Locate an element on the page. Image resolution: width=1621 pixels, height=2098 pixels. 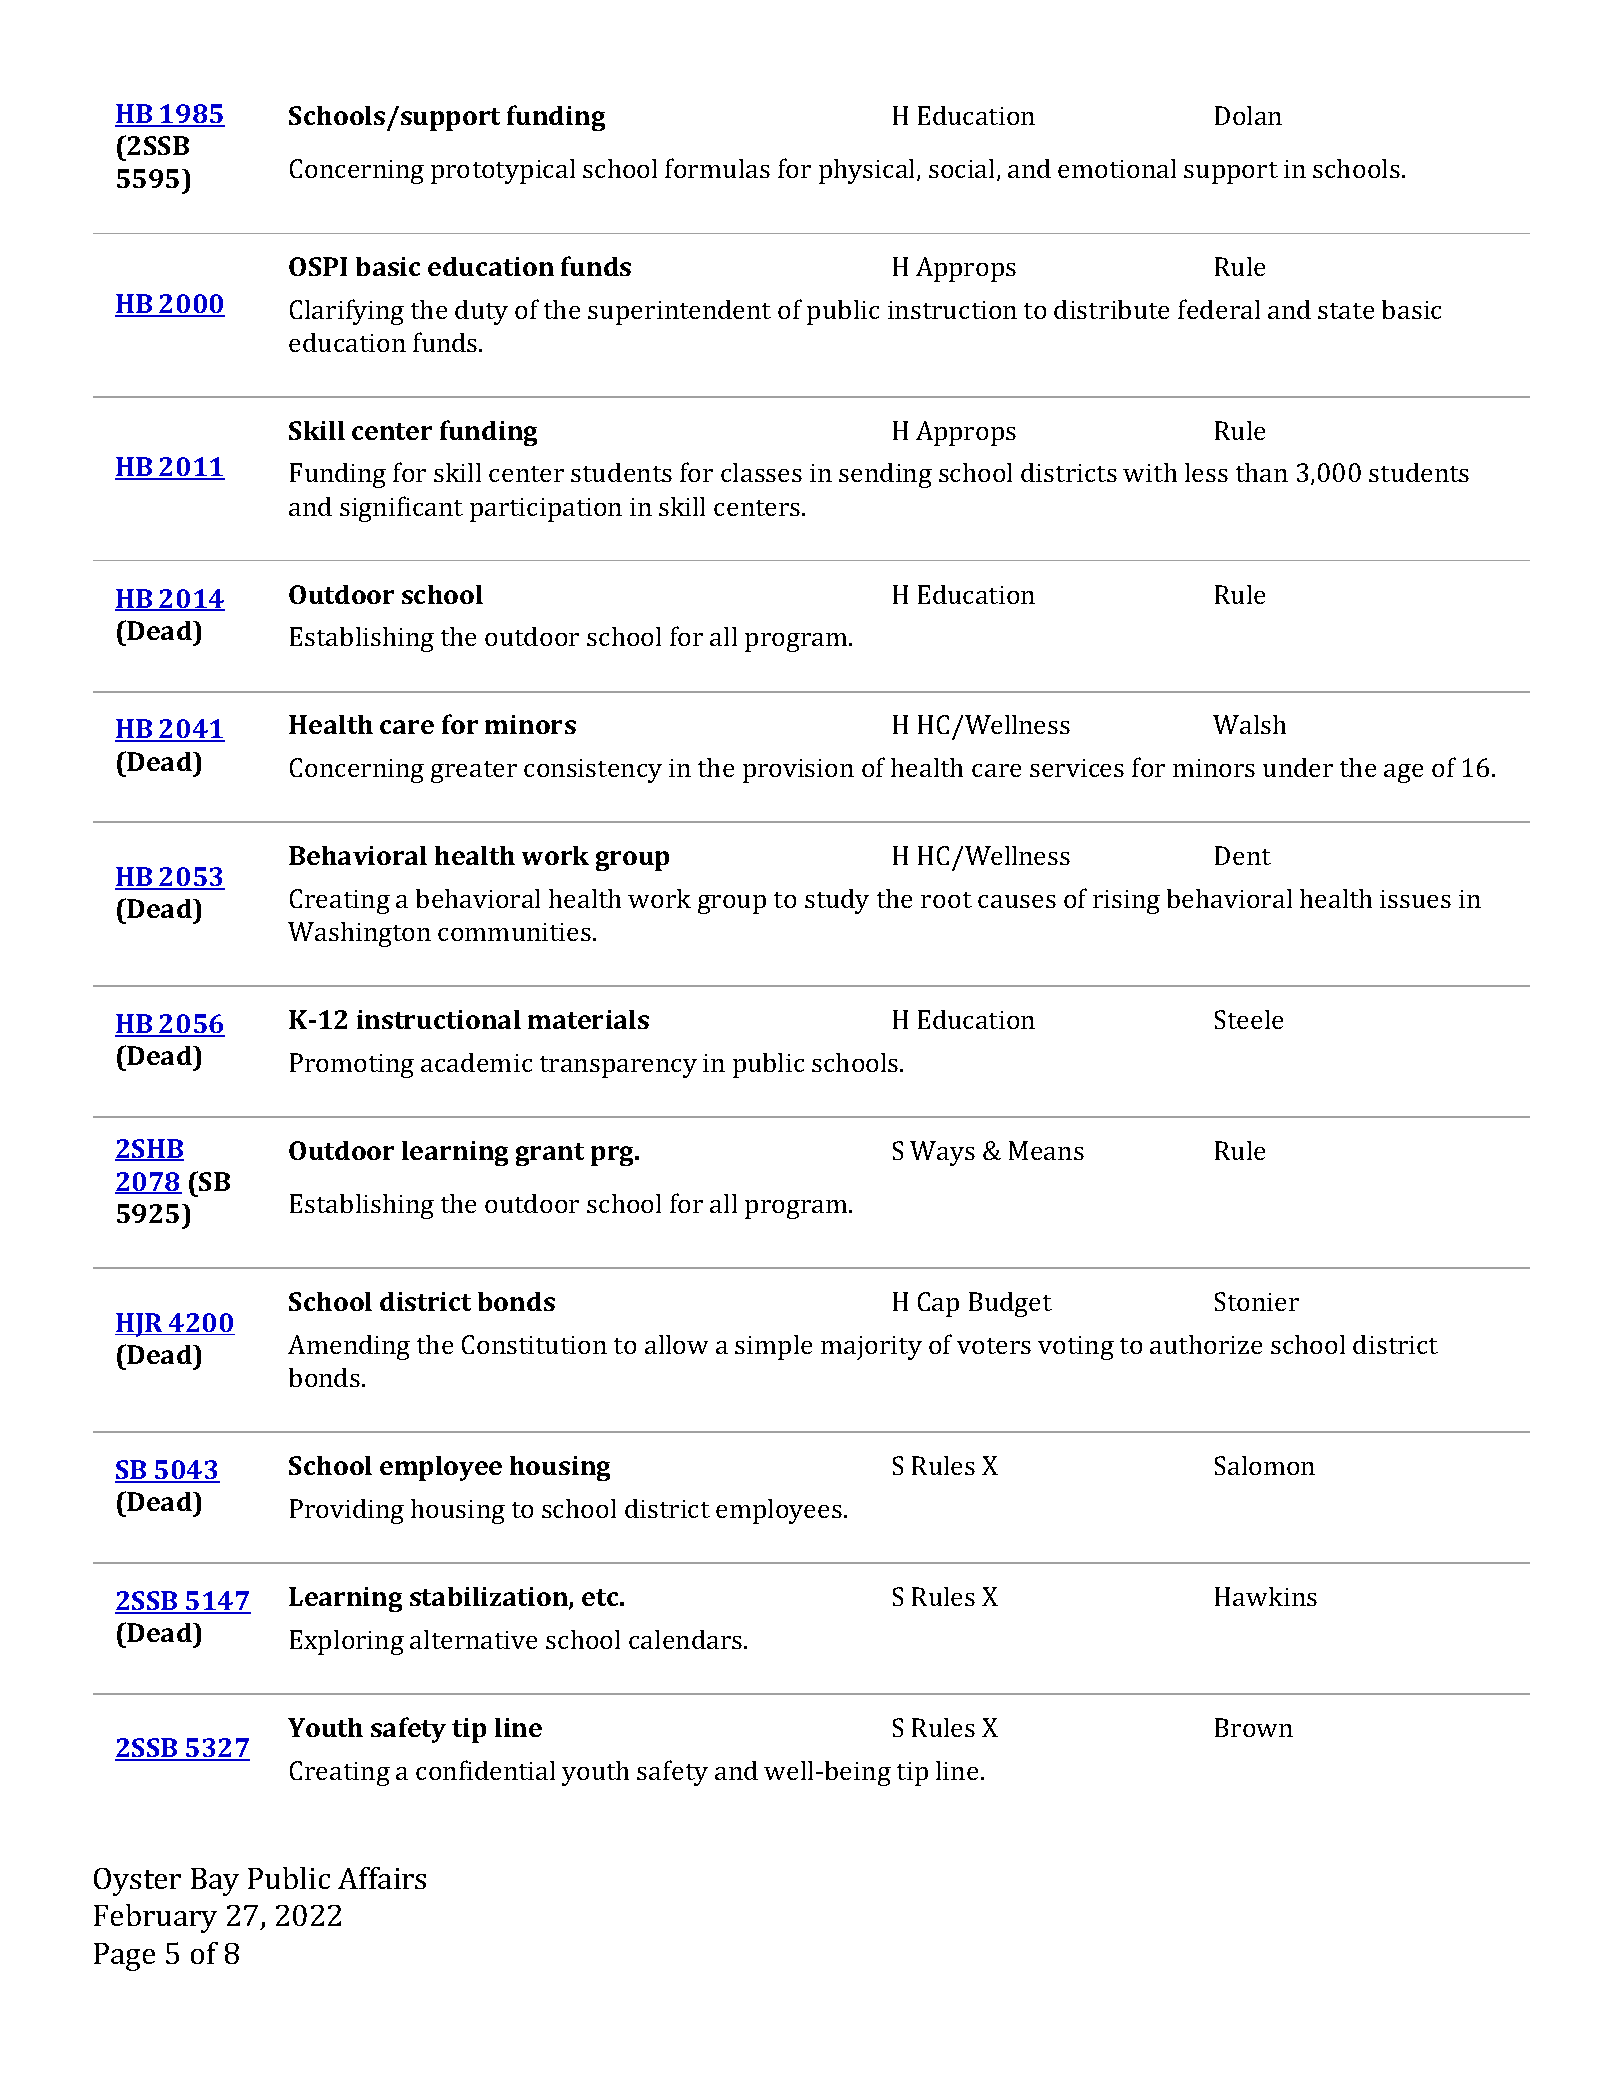
formulas is located at coordinates (717, 168).
